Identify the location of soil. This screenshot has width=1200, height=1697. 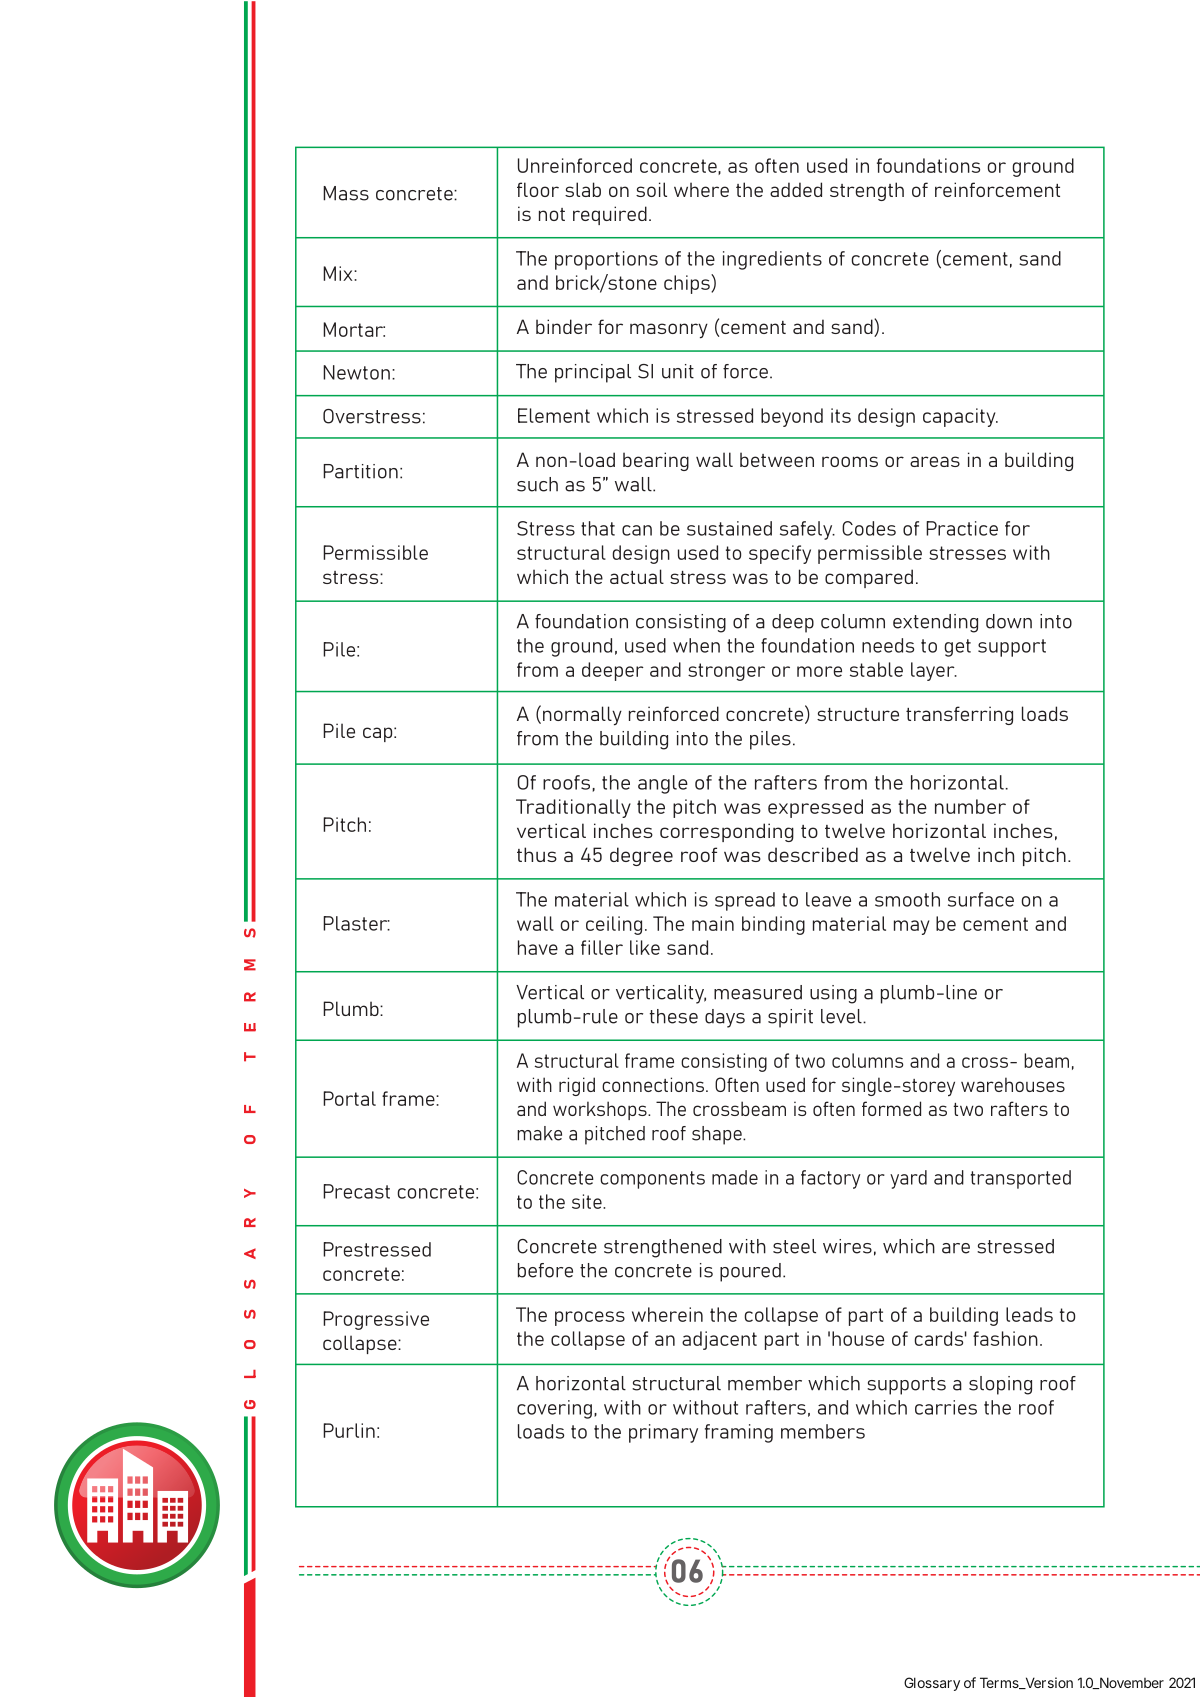
(651, 189).
